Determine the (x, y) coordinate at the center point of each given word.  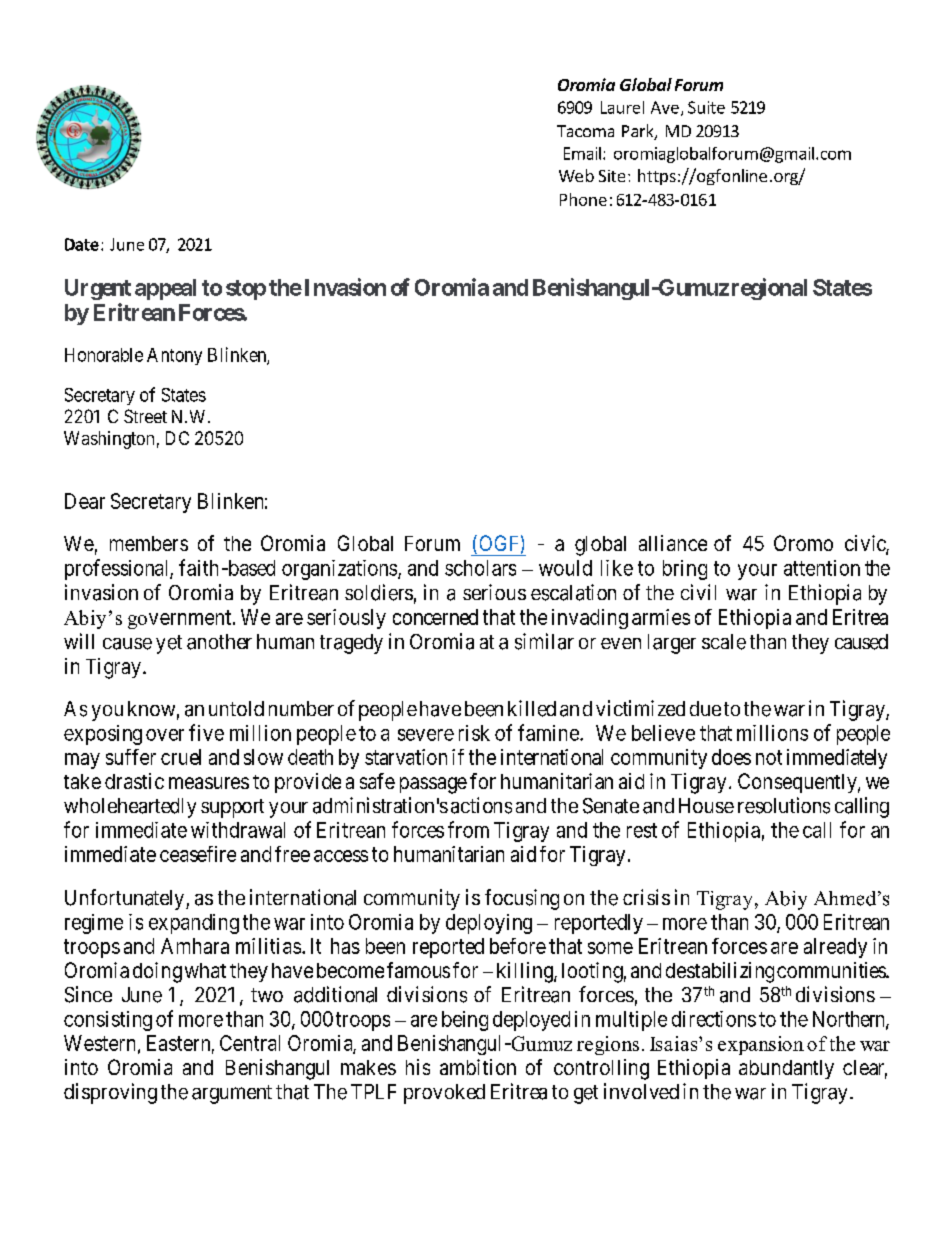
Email (582, 153)
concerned (435, 617)
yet (169, 644)
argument (232, 1094)
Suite (706, 107)
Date (82, 244)
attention (822, 568)
